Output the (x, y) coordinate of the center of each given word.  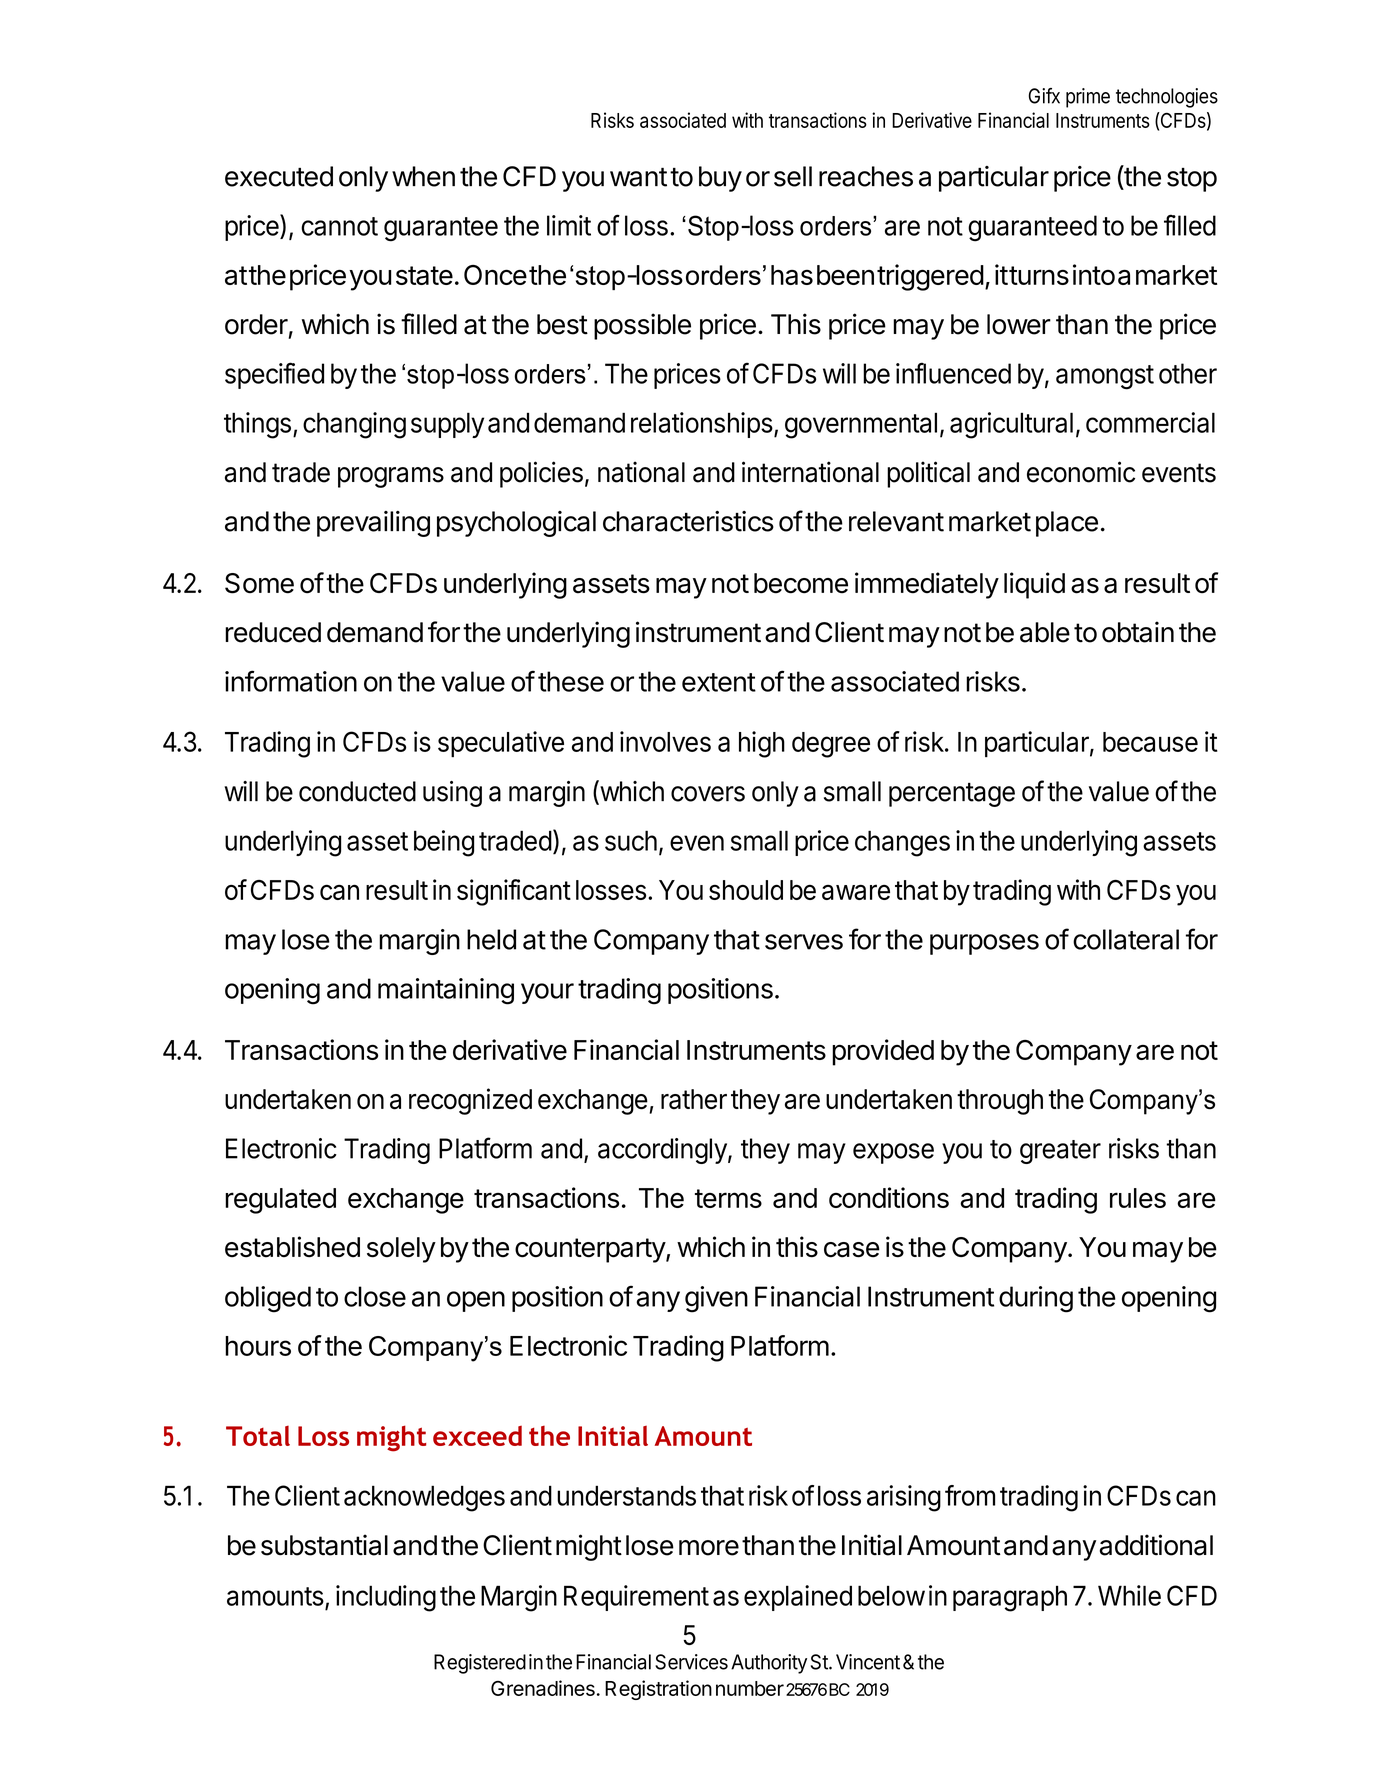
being (444, 843)
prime (1088, 98)
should (746, 890)
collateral (1126, 939)
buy (720, 179)
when (423, 176)
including (386, 1598)
